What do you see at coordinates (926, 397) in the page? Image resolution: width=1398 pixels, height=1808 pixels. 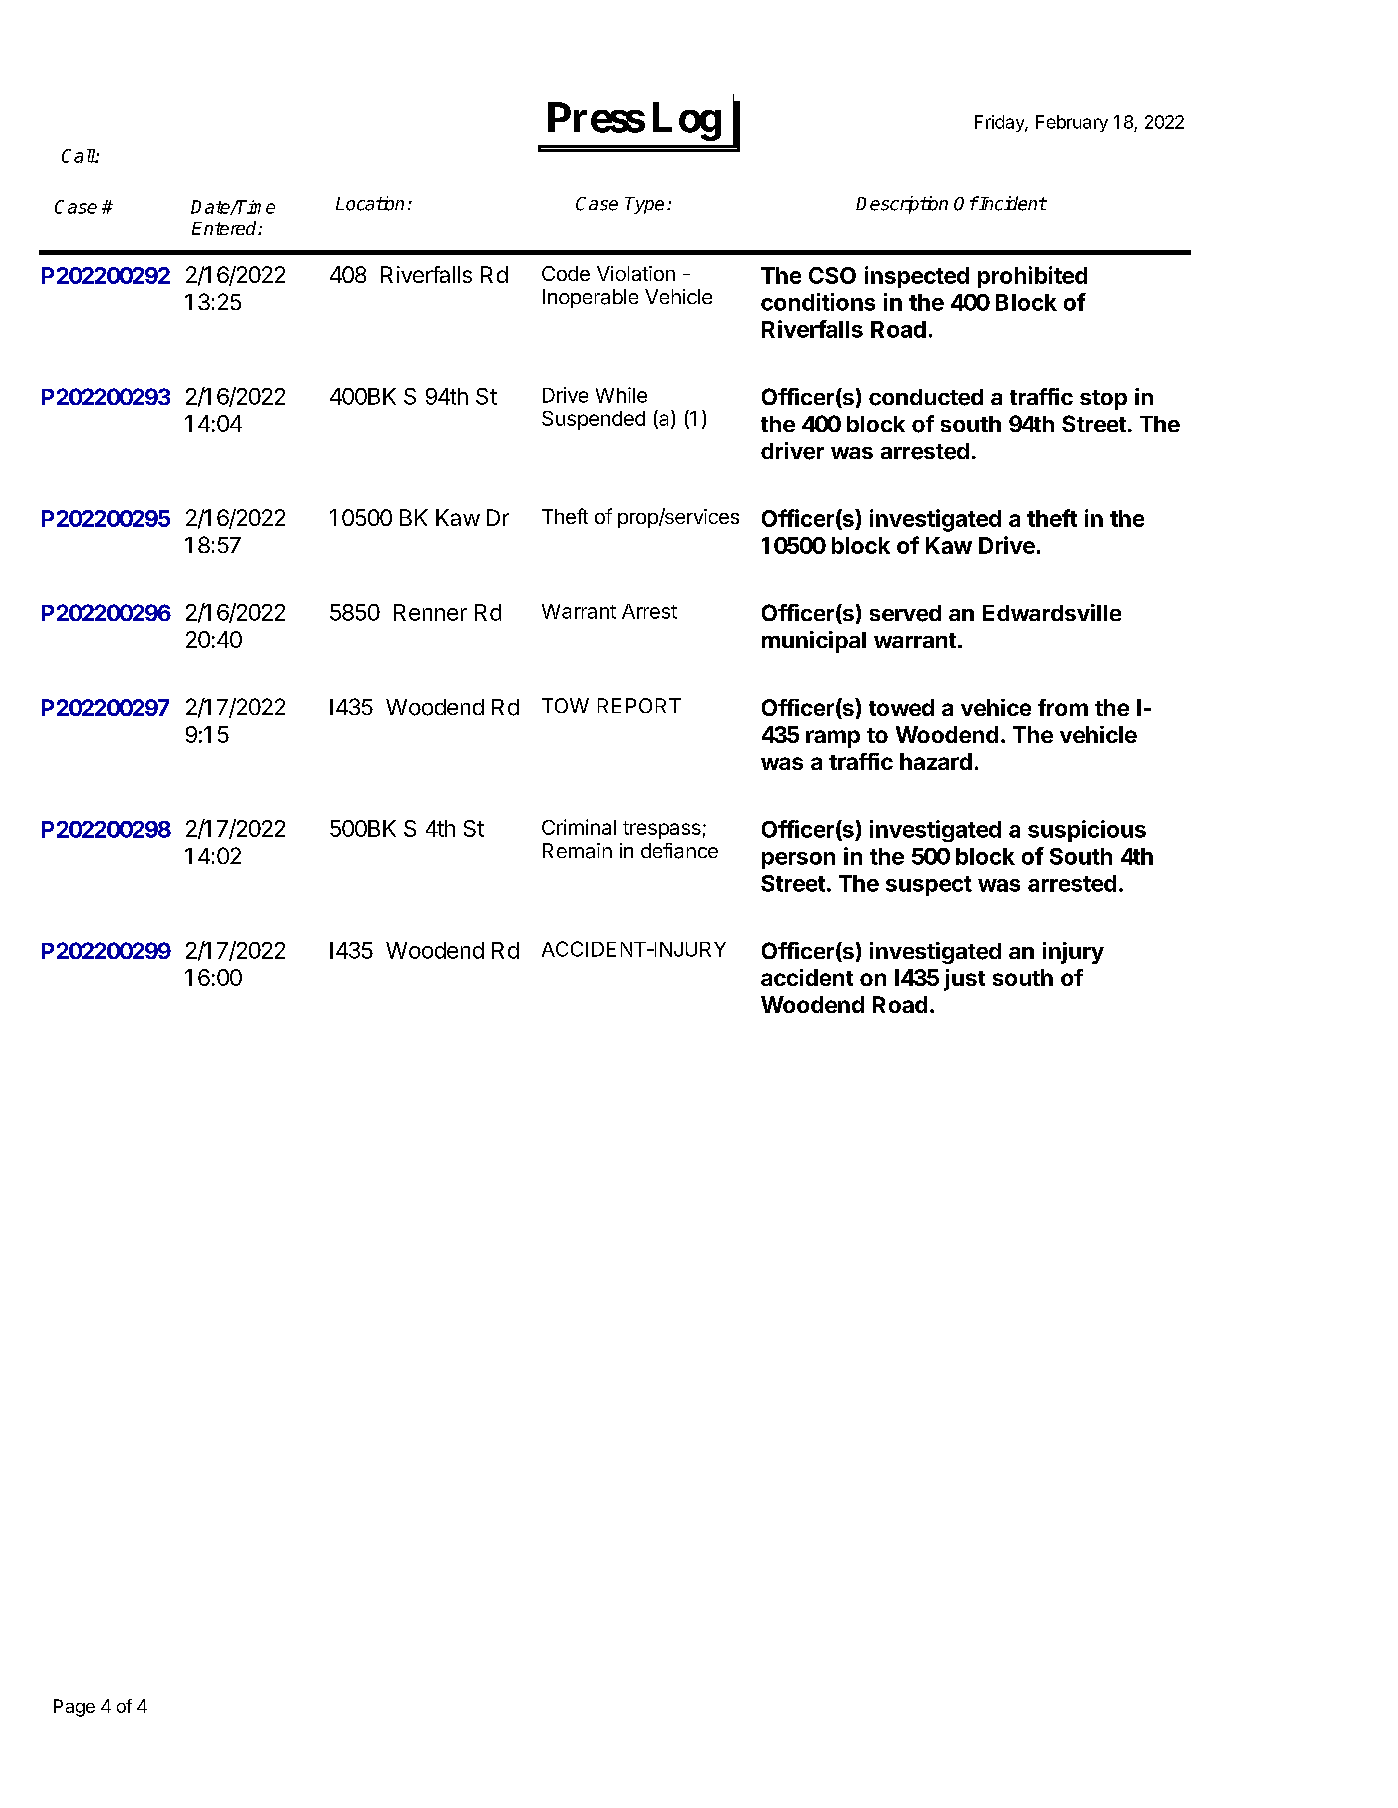 I see `conducted` at bounding box center [926, 397].
